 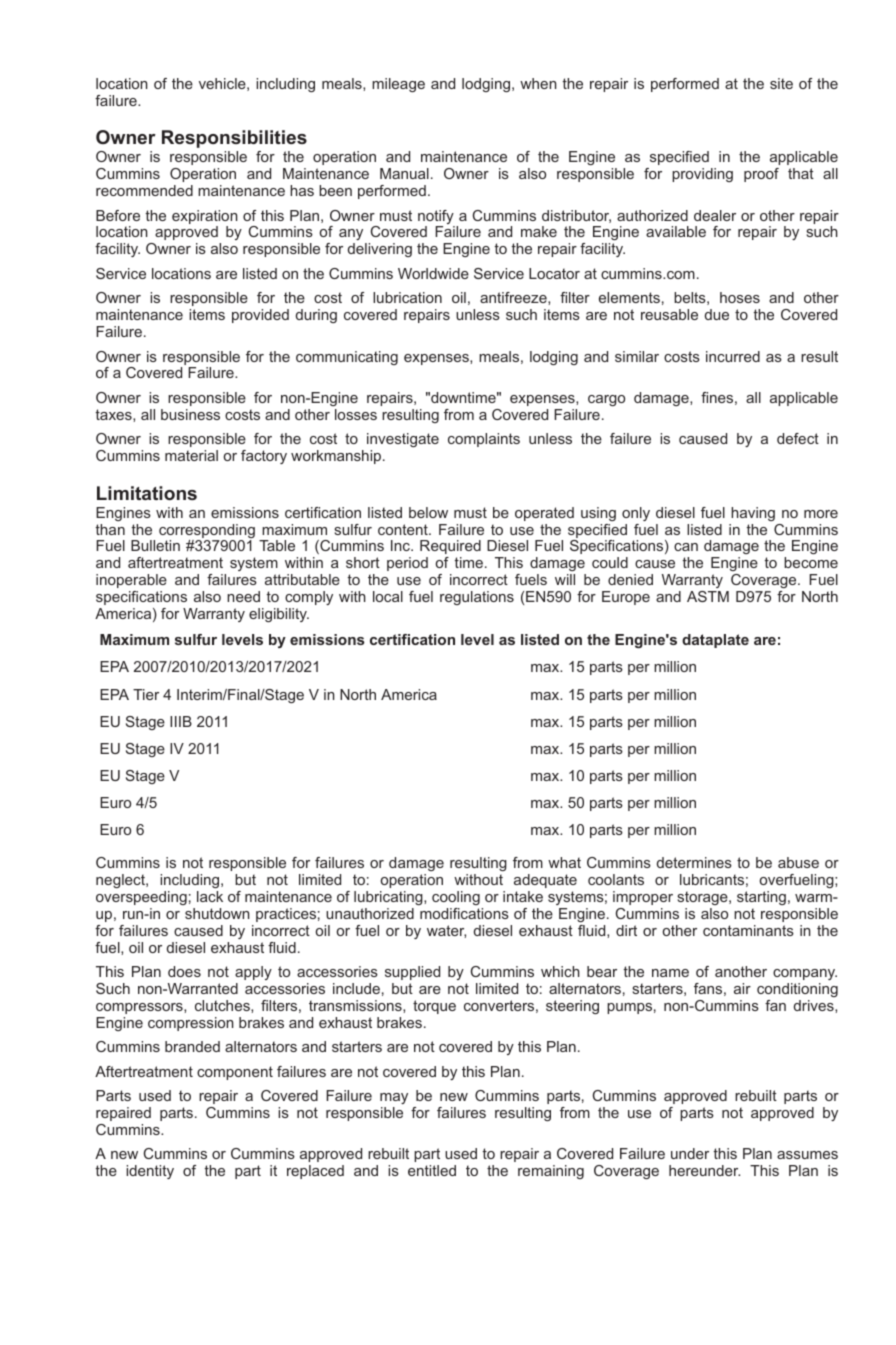 I want to click on mileage, so click(x=398, y=85).
